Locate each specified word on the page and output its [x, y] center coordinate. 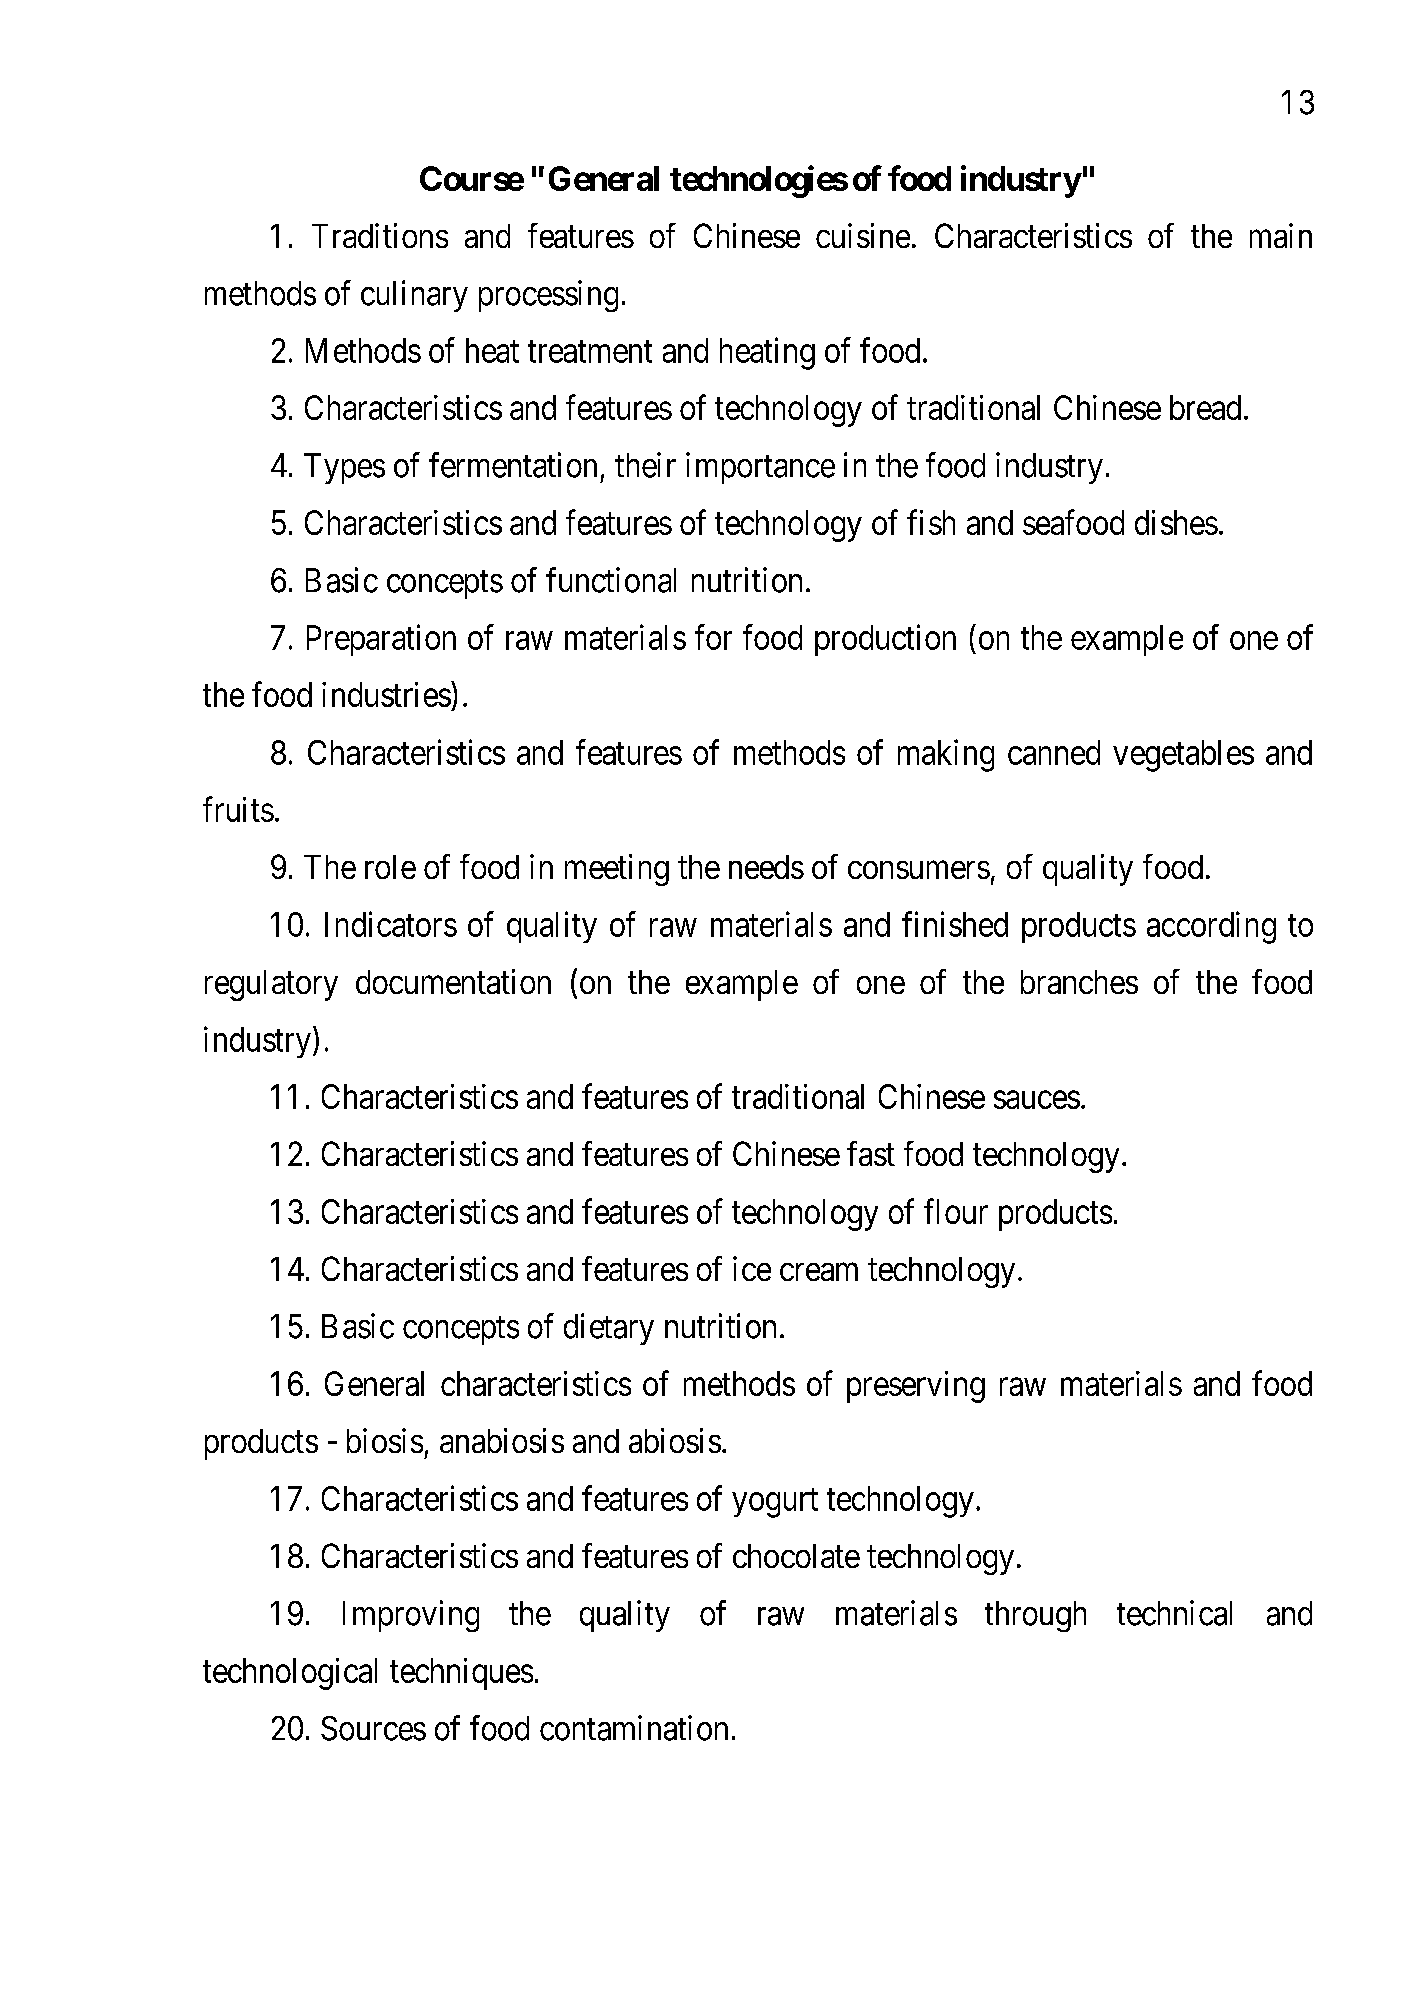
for [713, 637]
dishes [1176, 522]
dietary [609, 1329]
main [1281, 235]
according [1211, 927]
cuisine [863, 235]
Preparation [381, 640]
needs [766, 867]
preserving [916, 1387]
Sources [373, 1728]
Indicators [391, 924]
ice [752, 1268]
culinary [414, 296]
